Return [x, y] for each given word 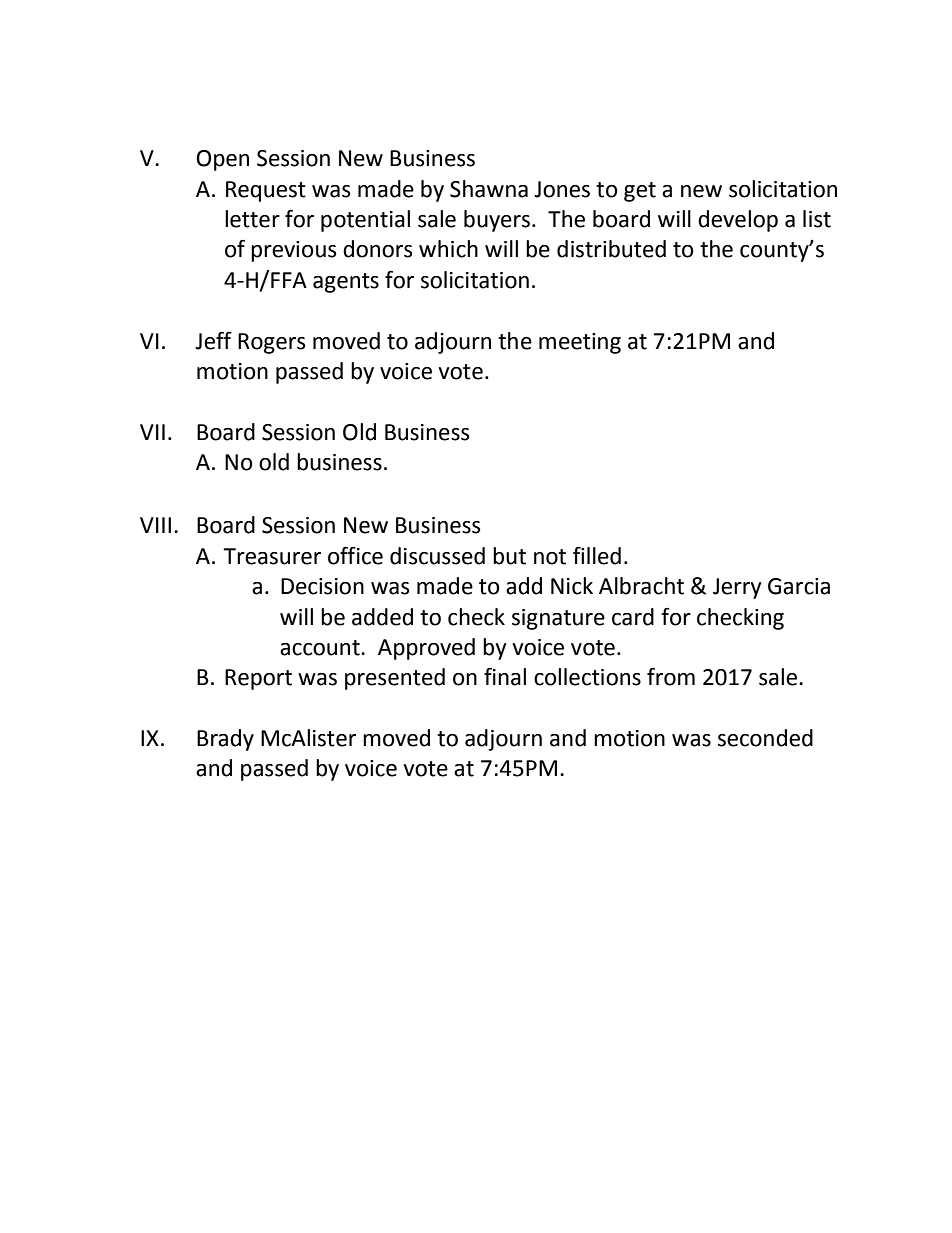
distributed [611, 249]
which [448, 249]
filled [597, 555]
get [640, 192]
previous [294, 251]
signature [558, 619]
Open [222, 160]
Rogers [272, 343]
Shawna [489, 189]
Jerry [737, 588]
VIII [155, 525]
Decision [322, 586]
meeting [580, 343]
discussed [437, 556]
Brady [225, 740]
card [633, 617]
